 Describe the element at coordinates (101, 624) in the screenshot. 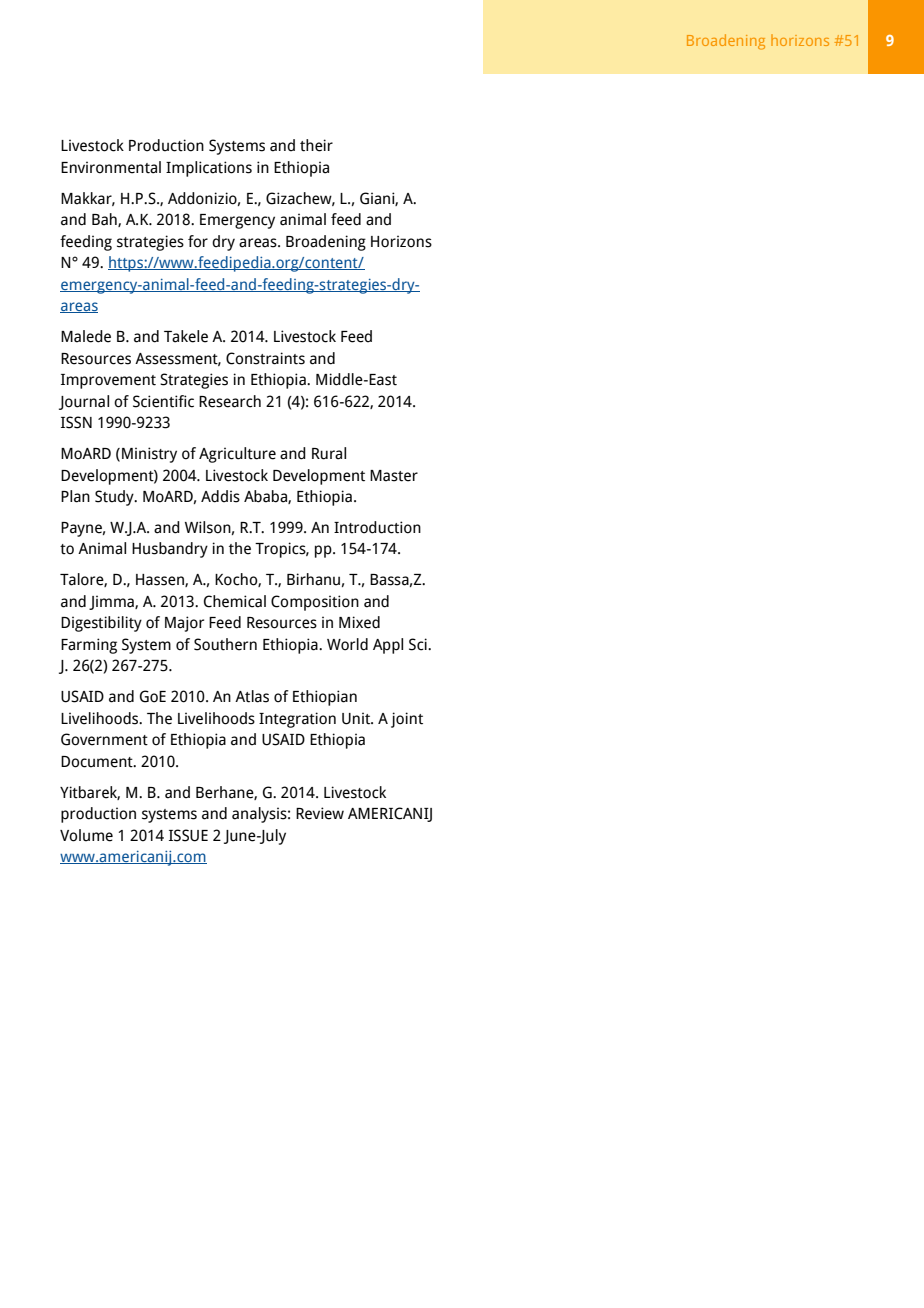

I see `Digestibility` at that location.
